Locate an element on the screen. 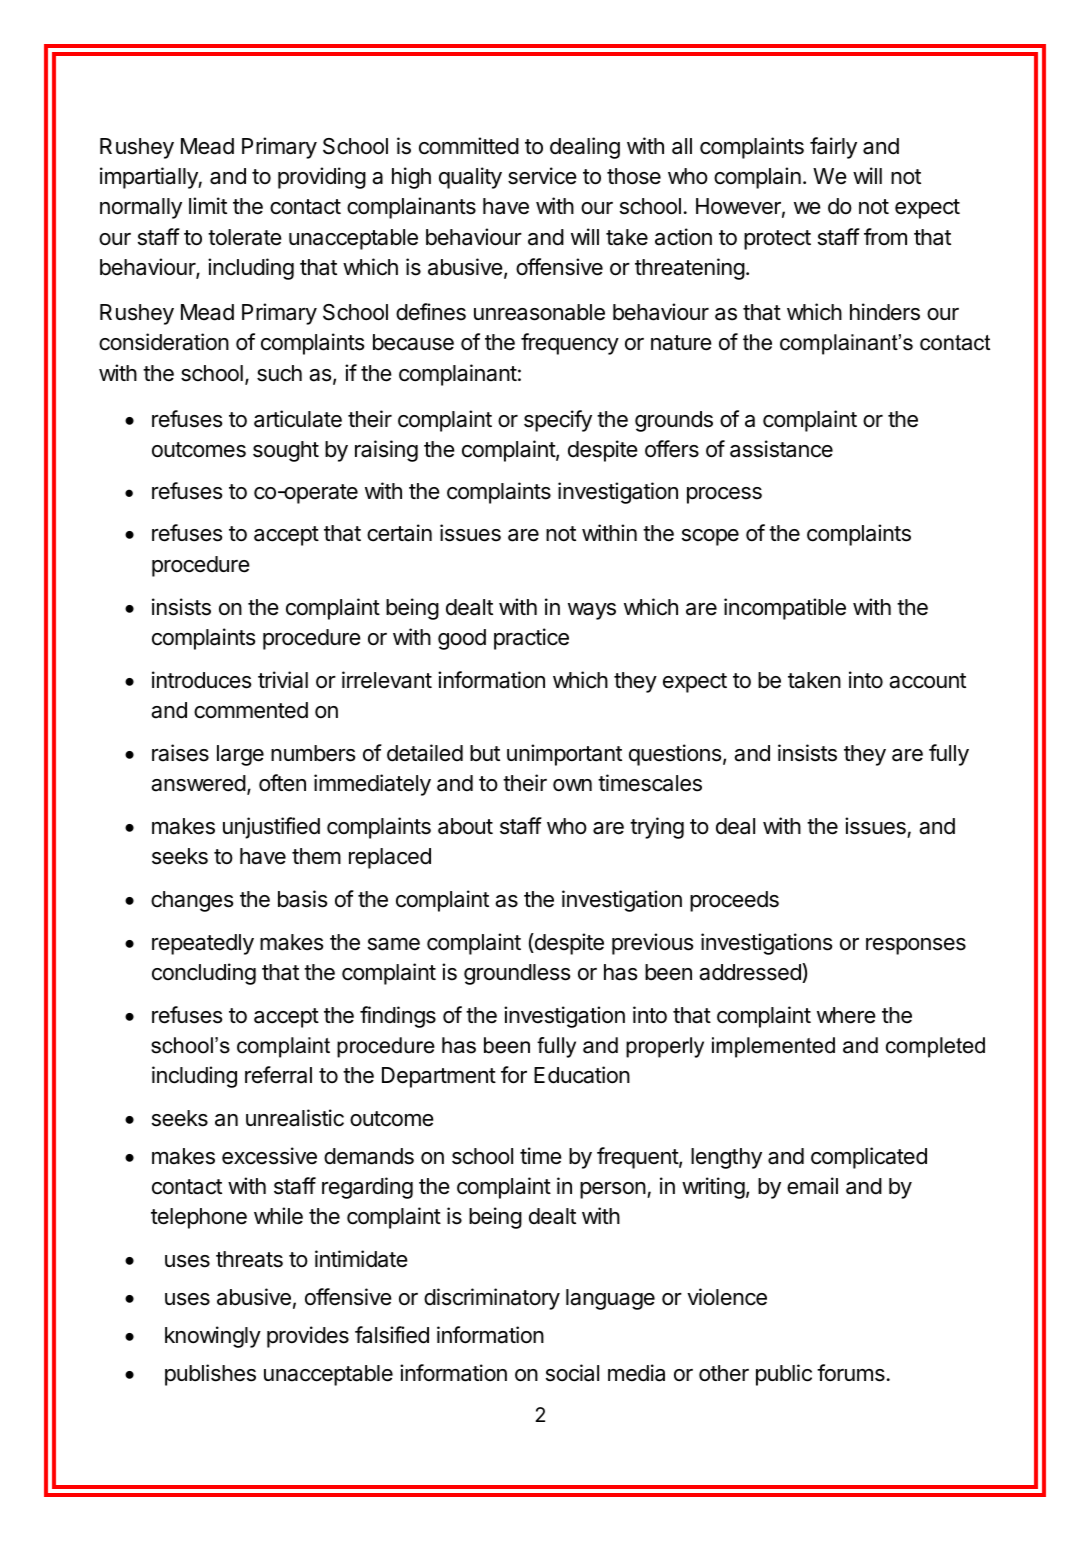  fairly is located at coordinates (833, 148).
